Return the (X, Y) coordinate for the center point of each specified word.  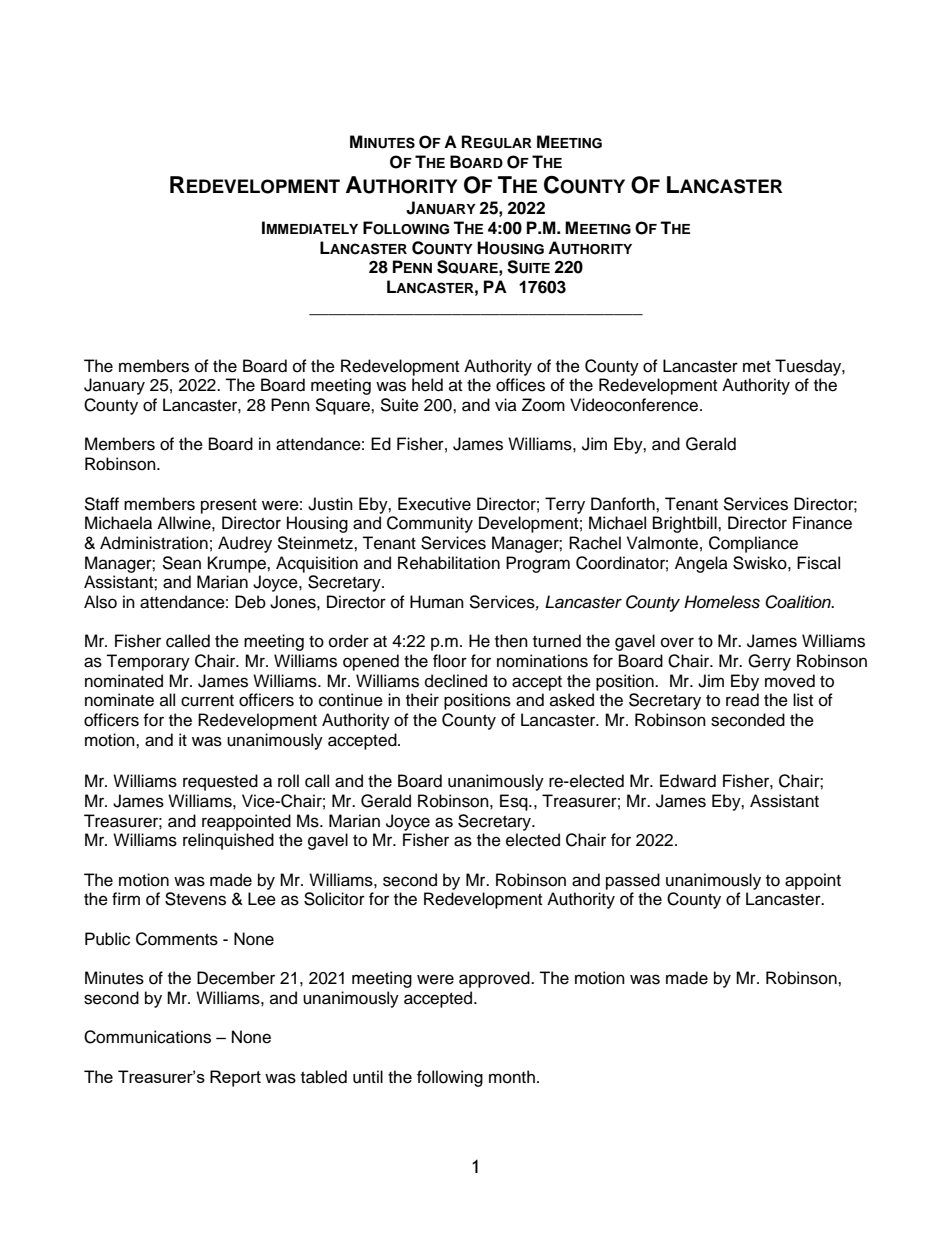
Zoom (543, 405)
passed (633, 881)
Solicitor (334, 899)
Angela (701, 564)
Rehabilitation (449, 563)
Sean (181, 563)
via (506, 404)
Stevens (195, 899)
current (207, 701)
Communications (147, 1037)
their (422, 700)
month (512, 1077)
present (229, 506)
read (742, 700)
